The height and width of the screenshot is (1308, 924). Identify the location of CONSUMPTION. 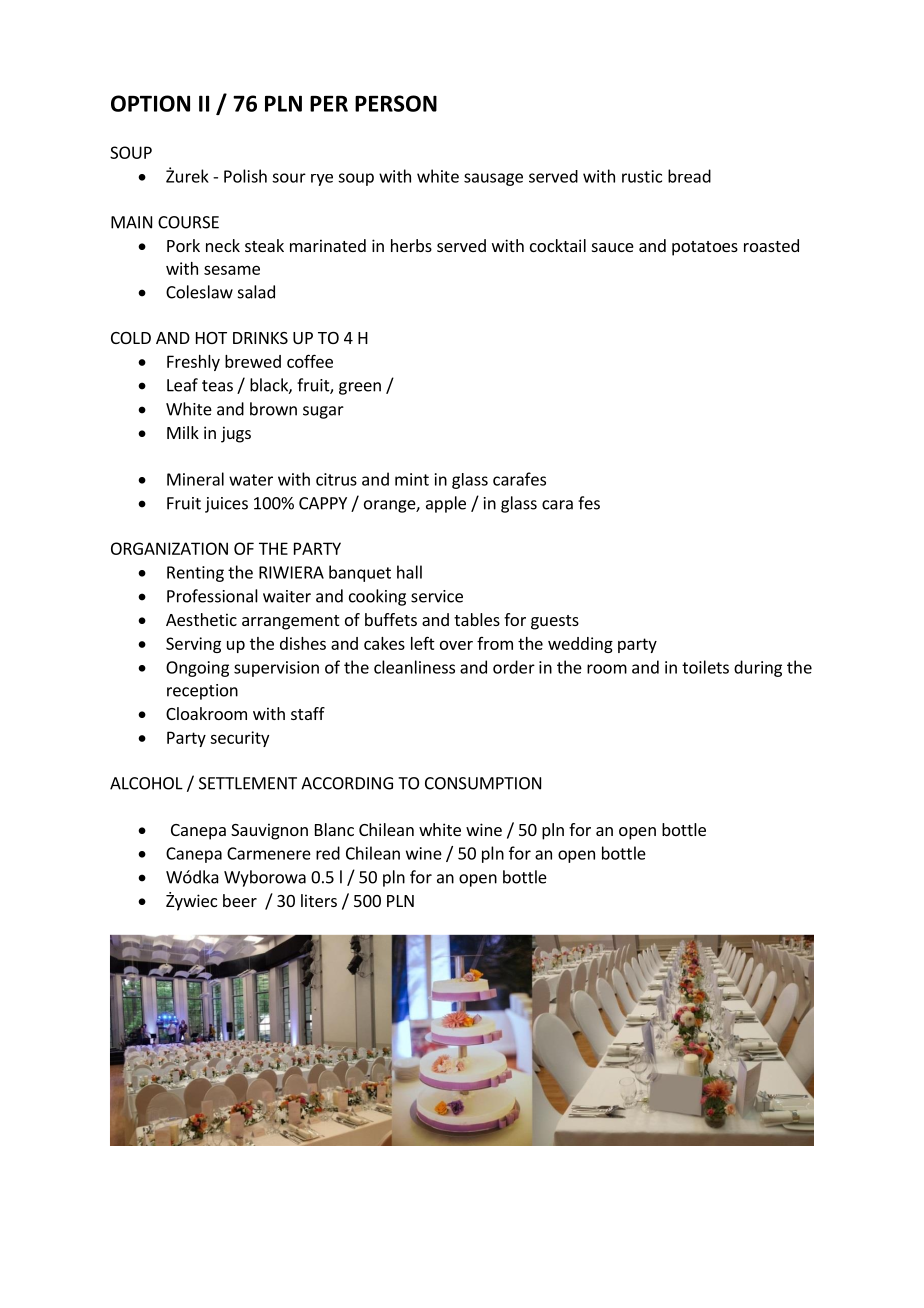
(483, 783).
